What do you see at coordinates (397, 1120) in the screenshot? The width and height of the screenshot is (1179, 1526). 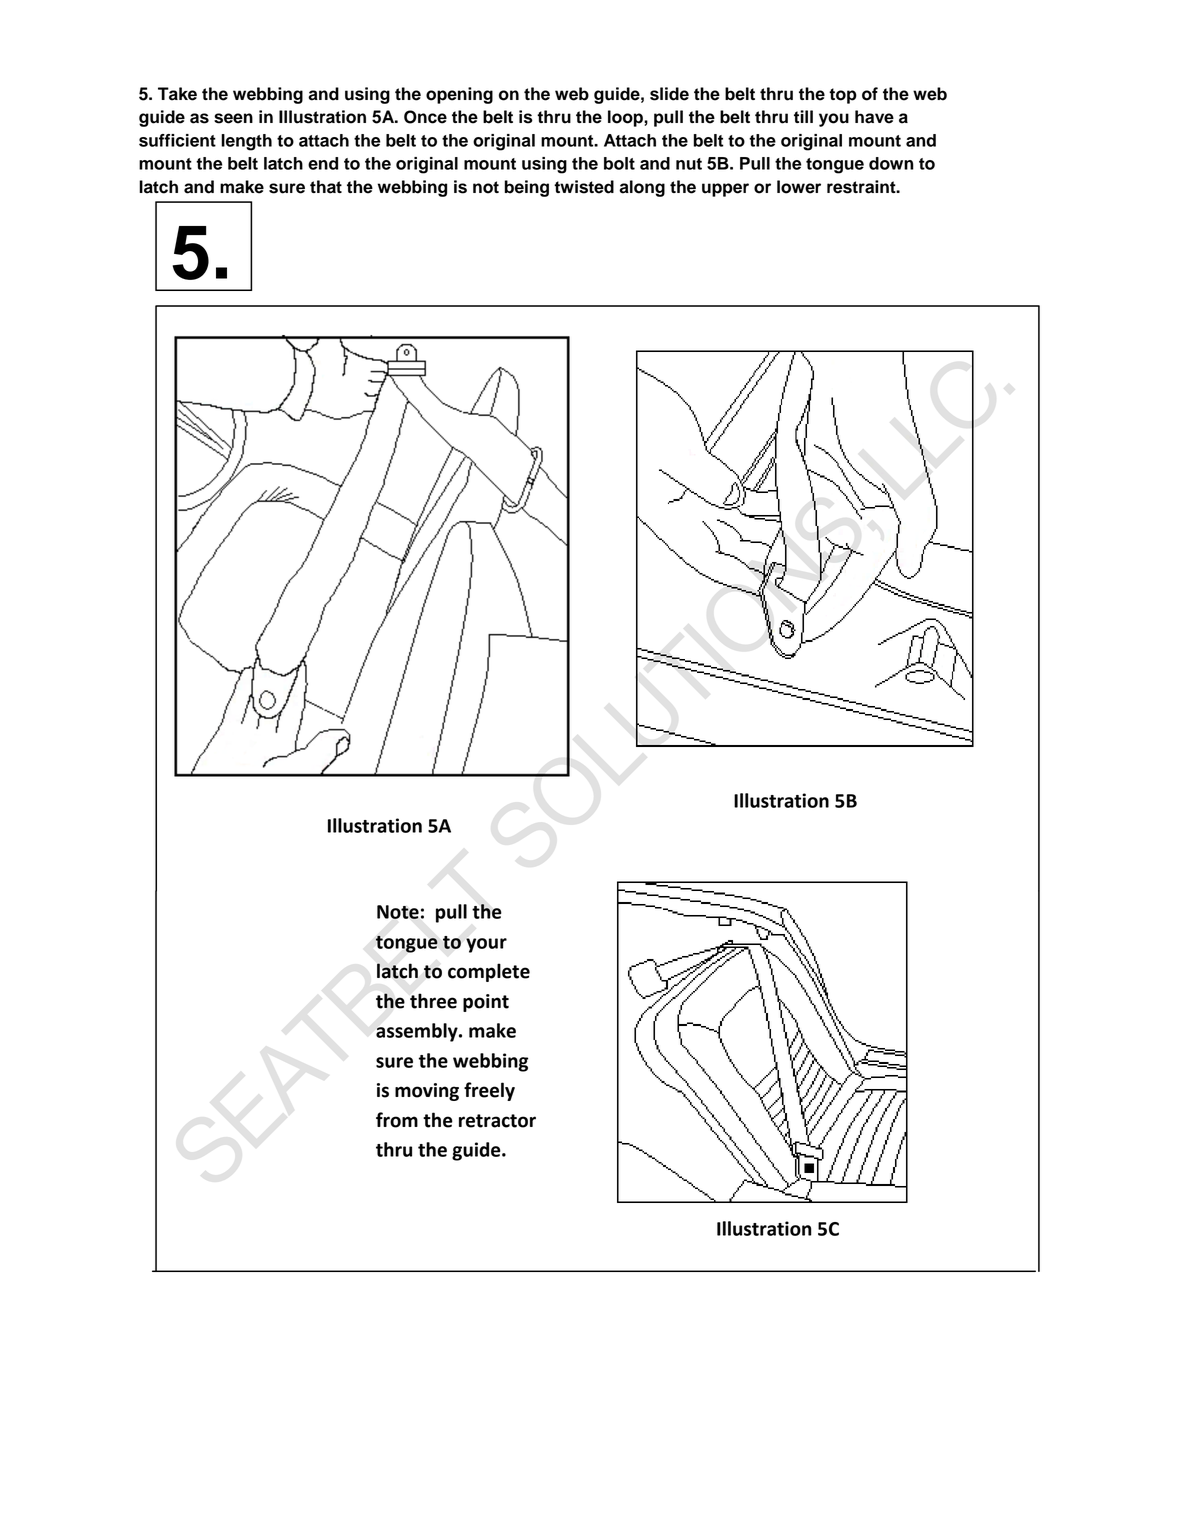 I see `from` at bounding box center [397, 1120].
